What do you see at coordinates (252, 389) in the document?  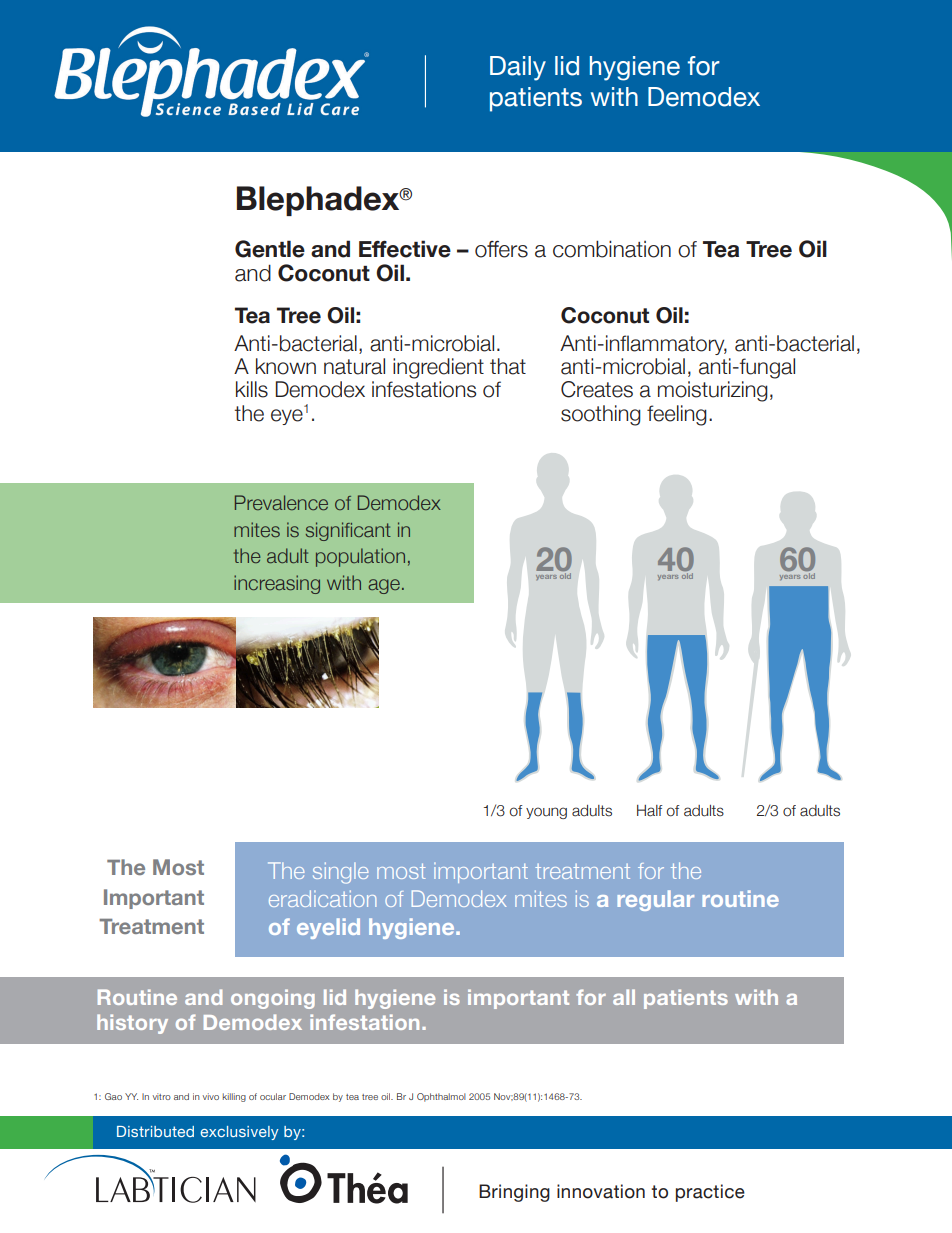 I see `kills` at bounding box center [252, 389].
